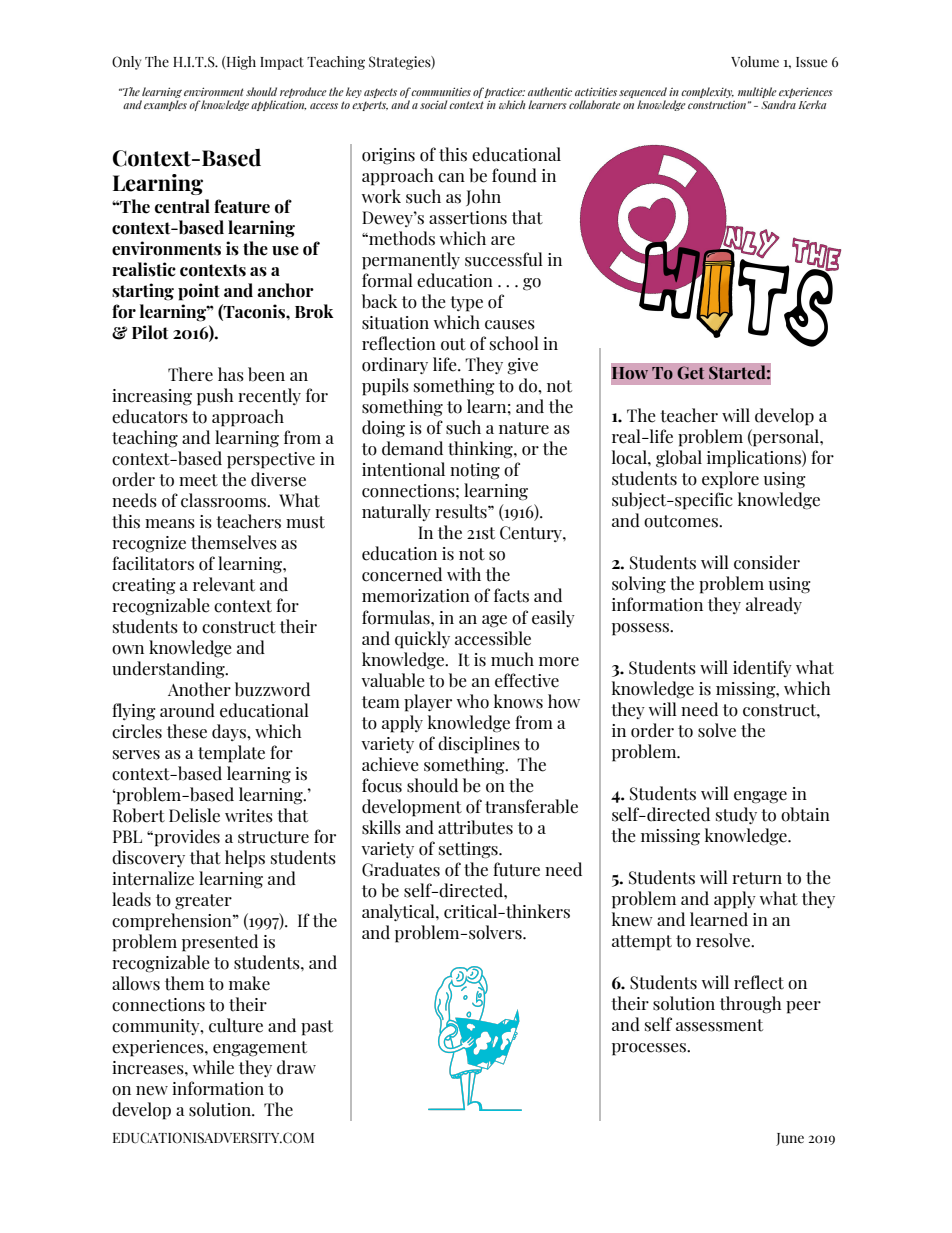 The image size is (952, 1233). I want to click on disciplines, so click(479, 745).
